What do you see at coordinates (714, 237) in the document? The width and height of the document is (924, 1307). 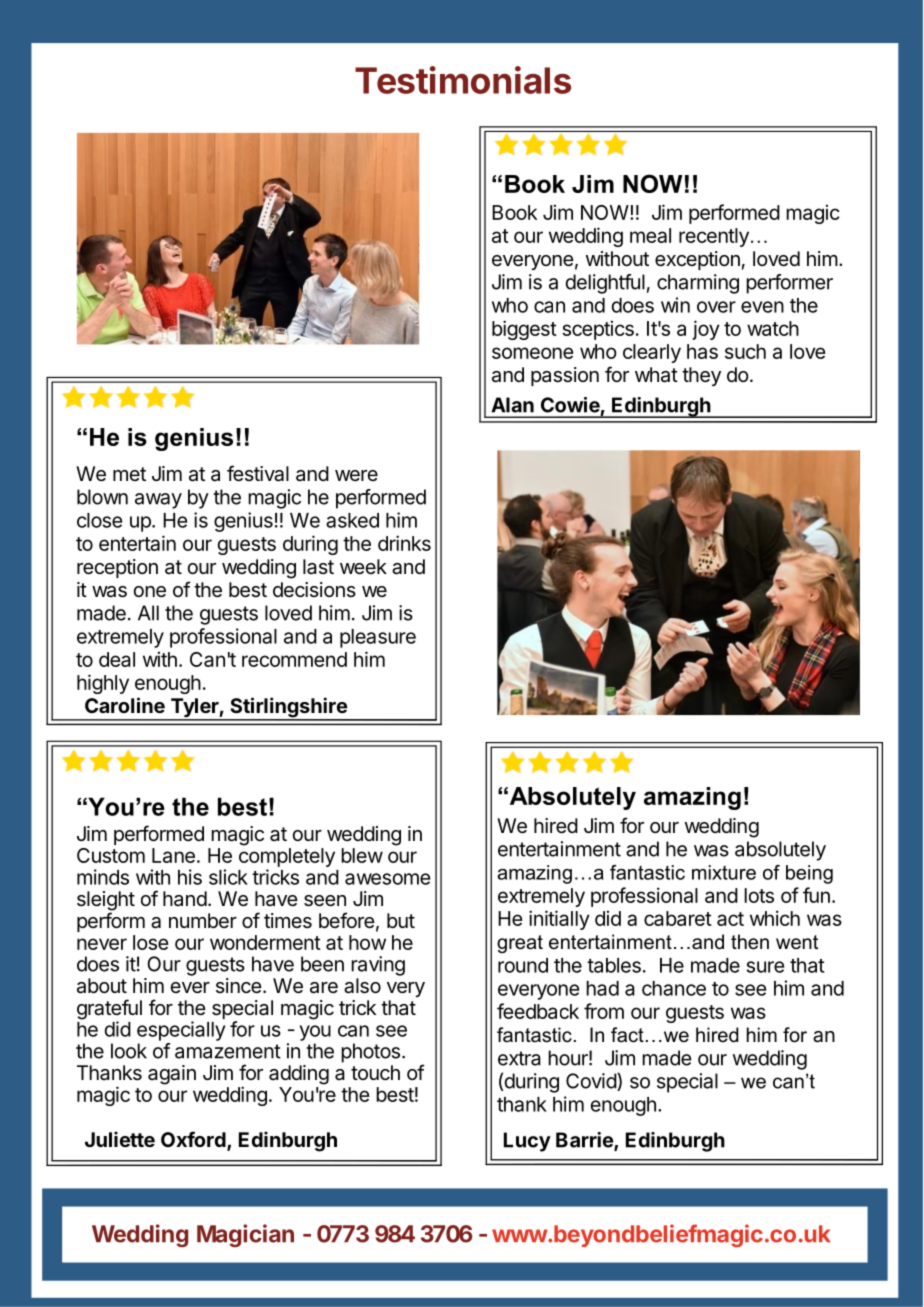 I see `recently` at bounding box center [714, 237].
